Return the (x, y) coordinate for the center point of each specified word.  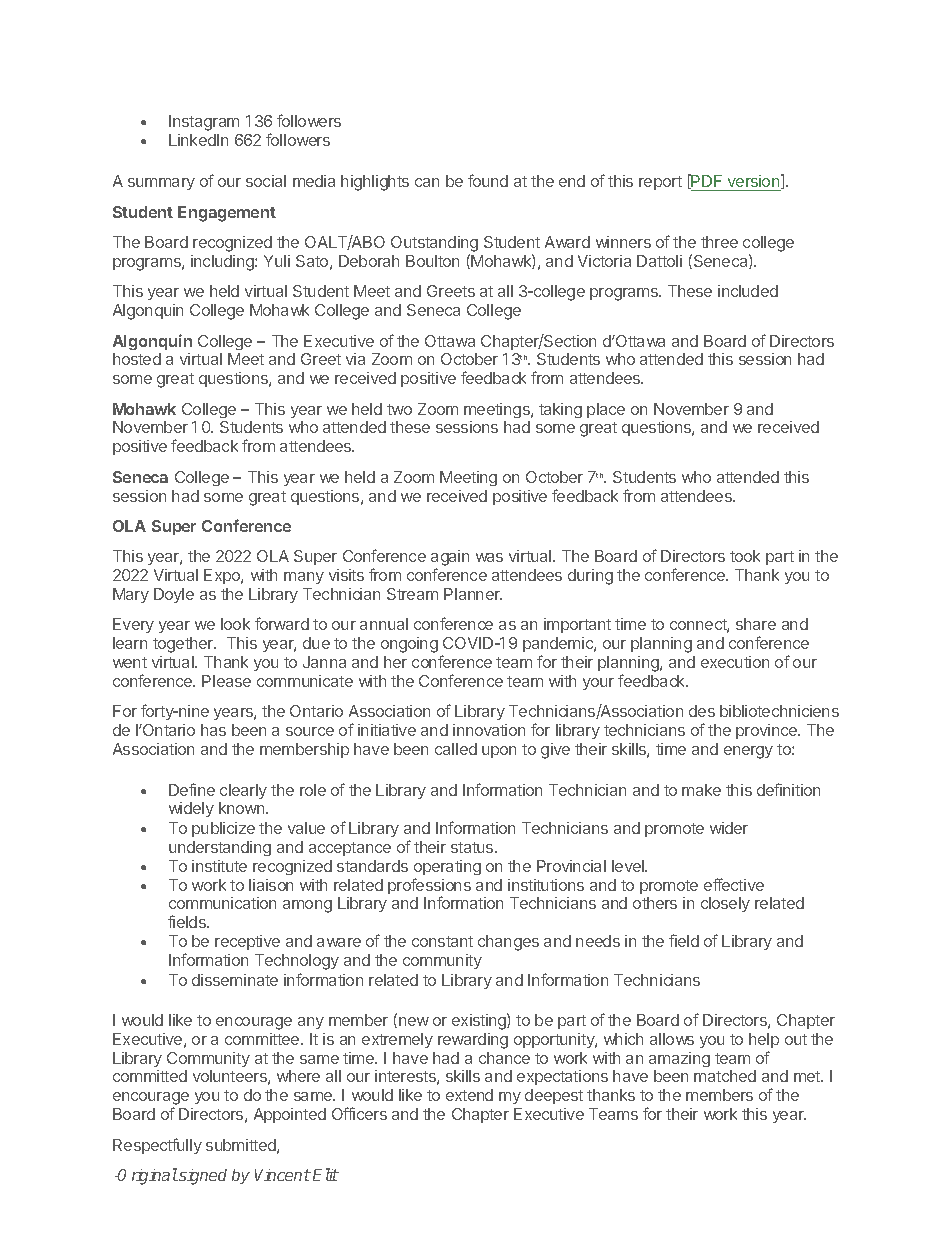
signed (202, 1177)
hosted (137, 359)
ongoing (409, 645)
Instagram (204, 123)
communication (222, 903)
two (399, 409)
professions (429, 887)
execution (735, 662)
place (606, 410)
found (488, 180)
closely (725, 904)
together (184, 645)
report (660, 183)
